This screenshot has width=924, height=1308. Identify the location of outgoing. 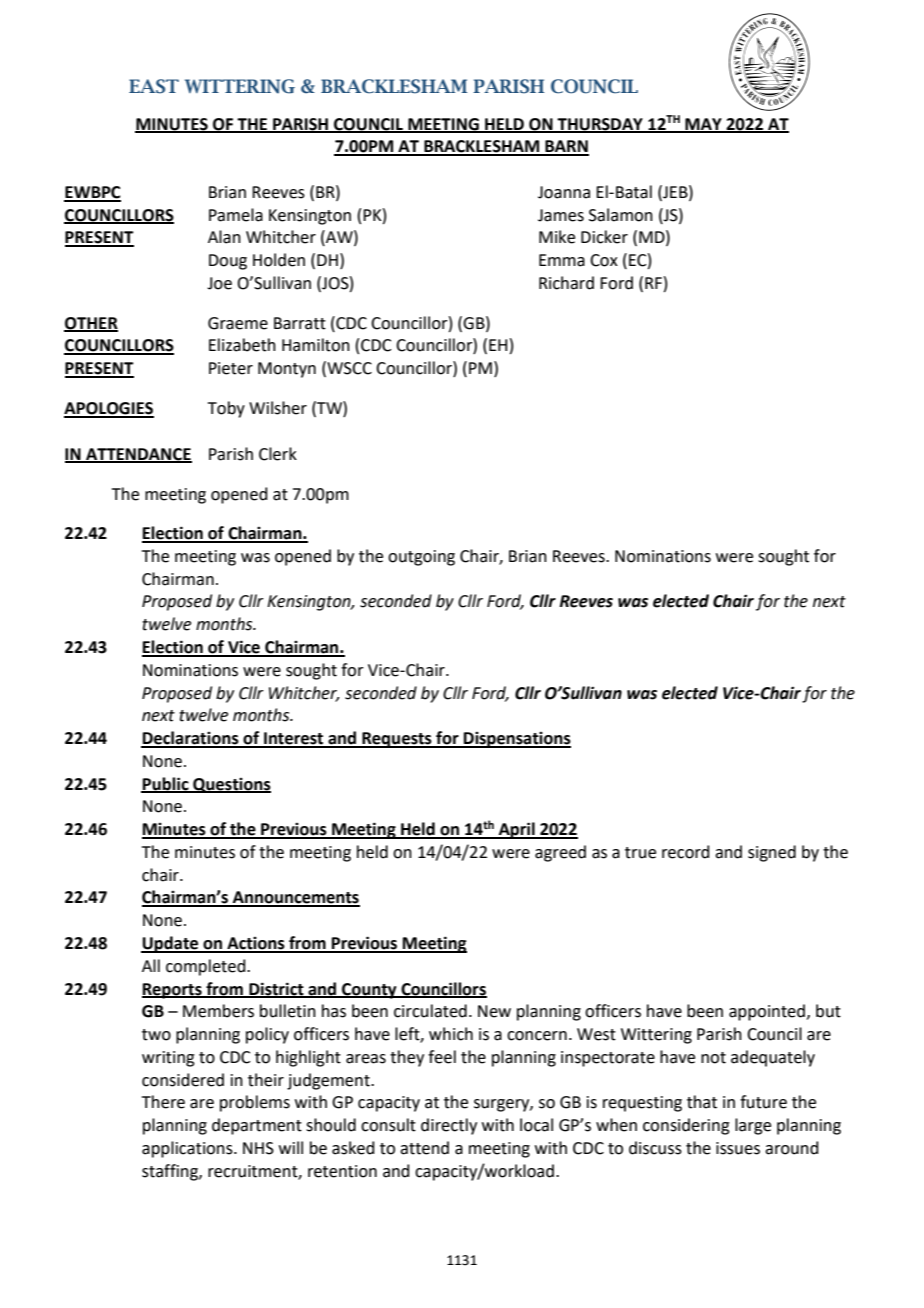
(421, 558).
